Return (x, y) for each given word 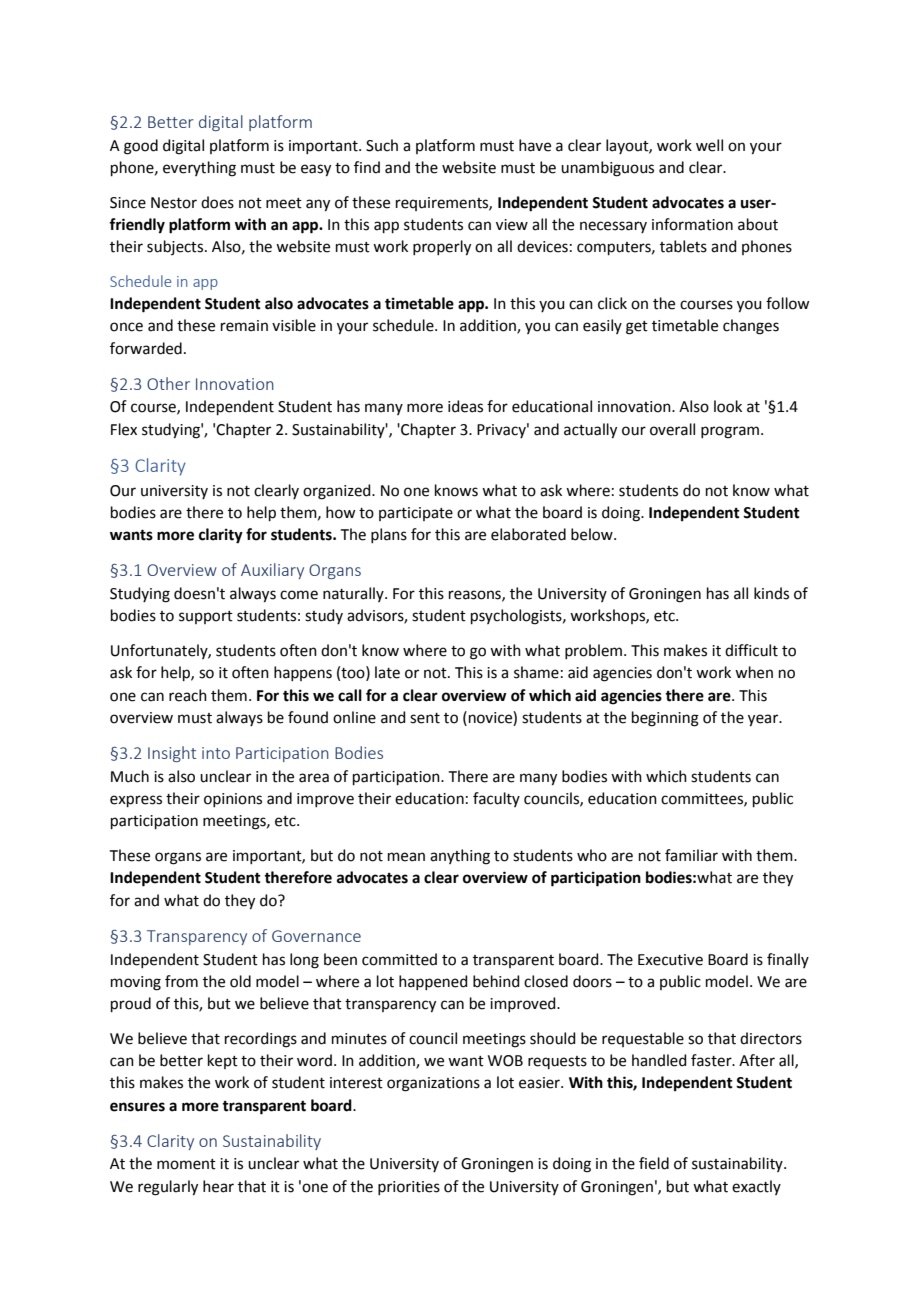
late (387, 672)
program (730, 432)
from (181, 981)
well (709, 145)
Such (382, 145)
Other (168, 383)
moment (186, 1164)
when (754, 672)
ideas (465, 406)
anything (460, 857)
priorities (409, 1188)
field (654, 1163)
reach (188, 695)
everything (199, 169)
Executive (670, 960)
